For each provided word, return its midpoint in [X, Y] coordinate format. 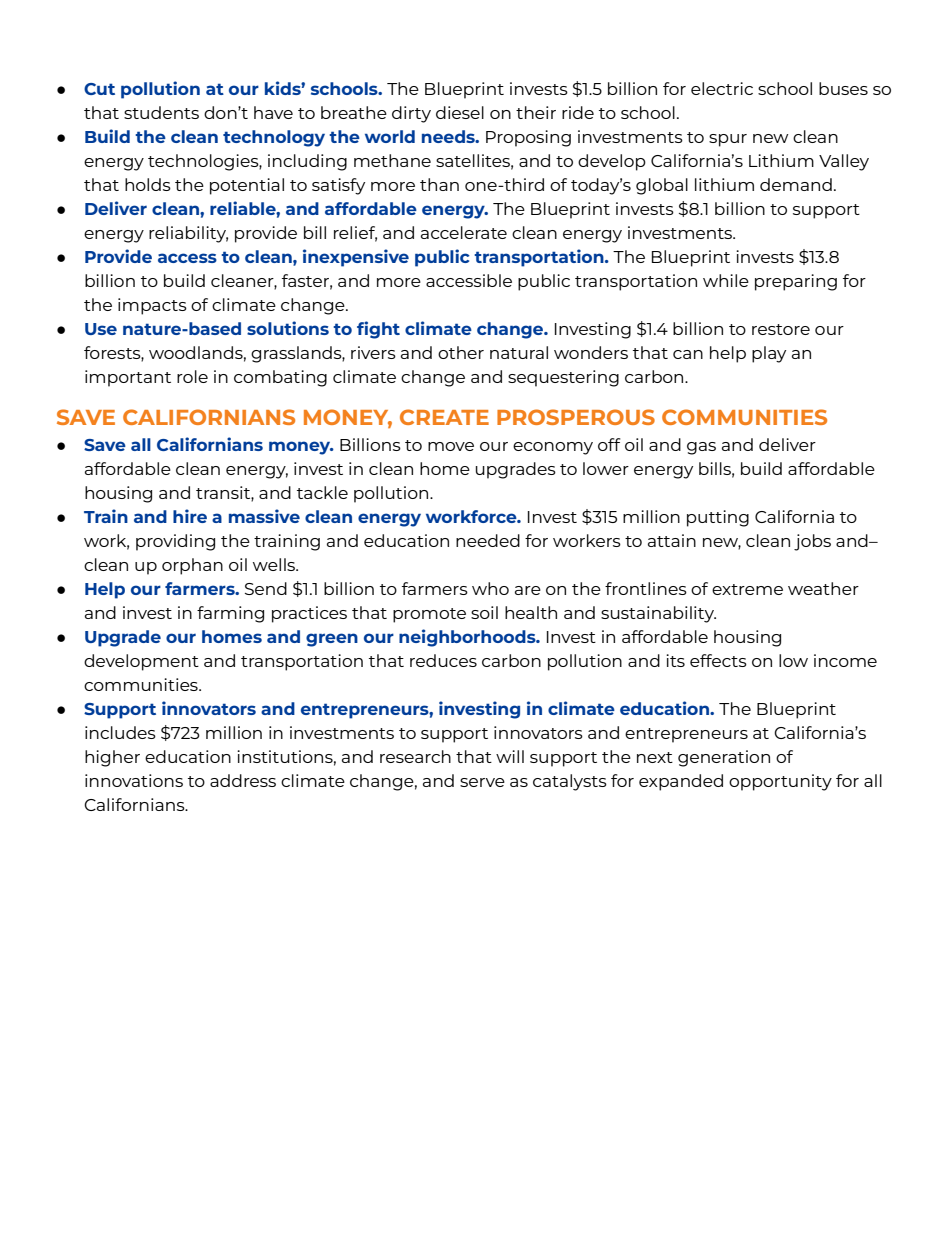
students [161, 112]
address [243, 780]
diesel [460, 112]
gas [701, 448]
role [192, 376]
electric [722, 88]
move [451, 446]
